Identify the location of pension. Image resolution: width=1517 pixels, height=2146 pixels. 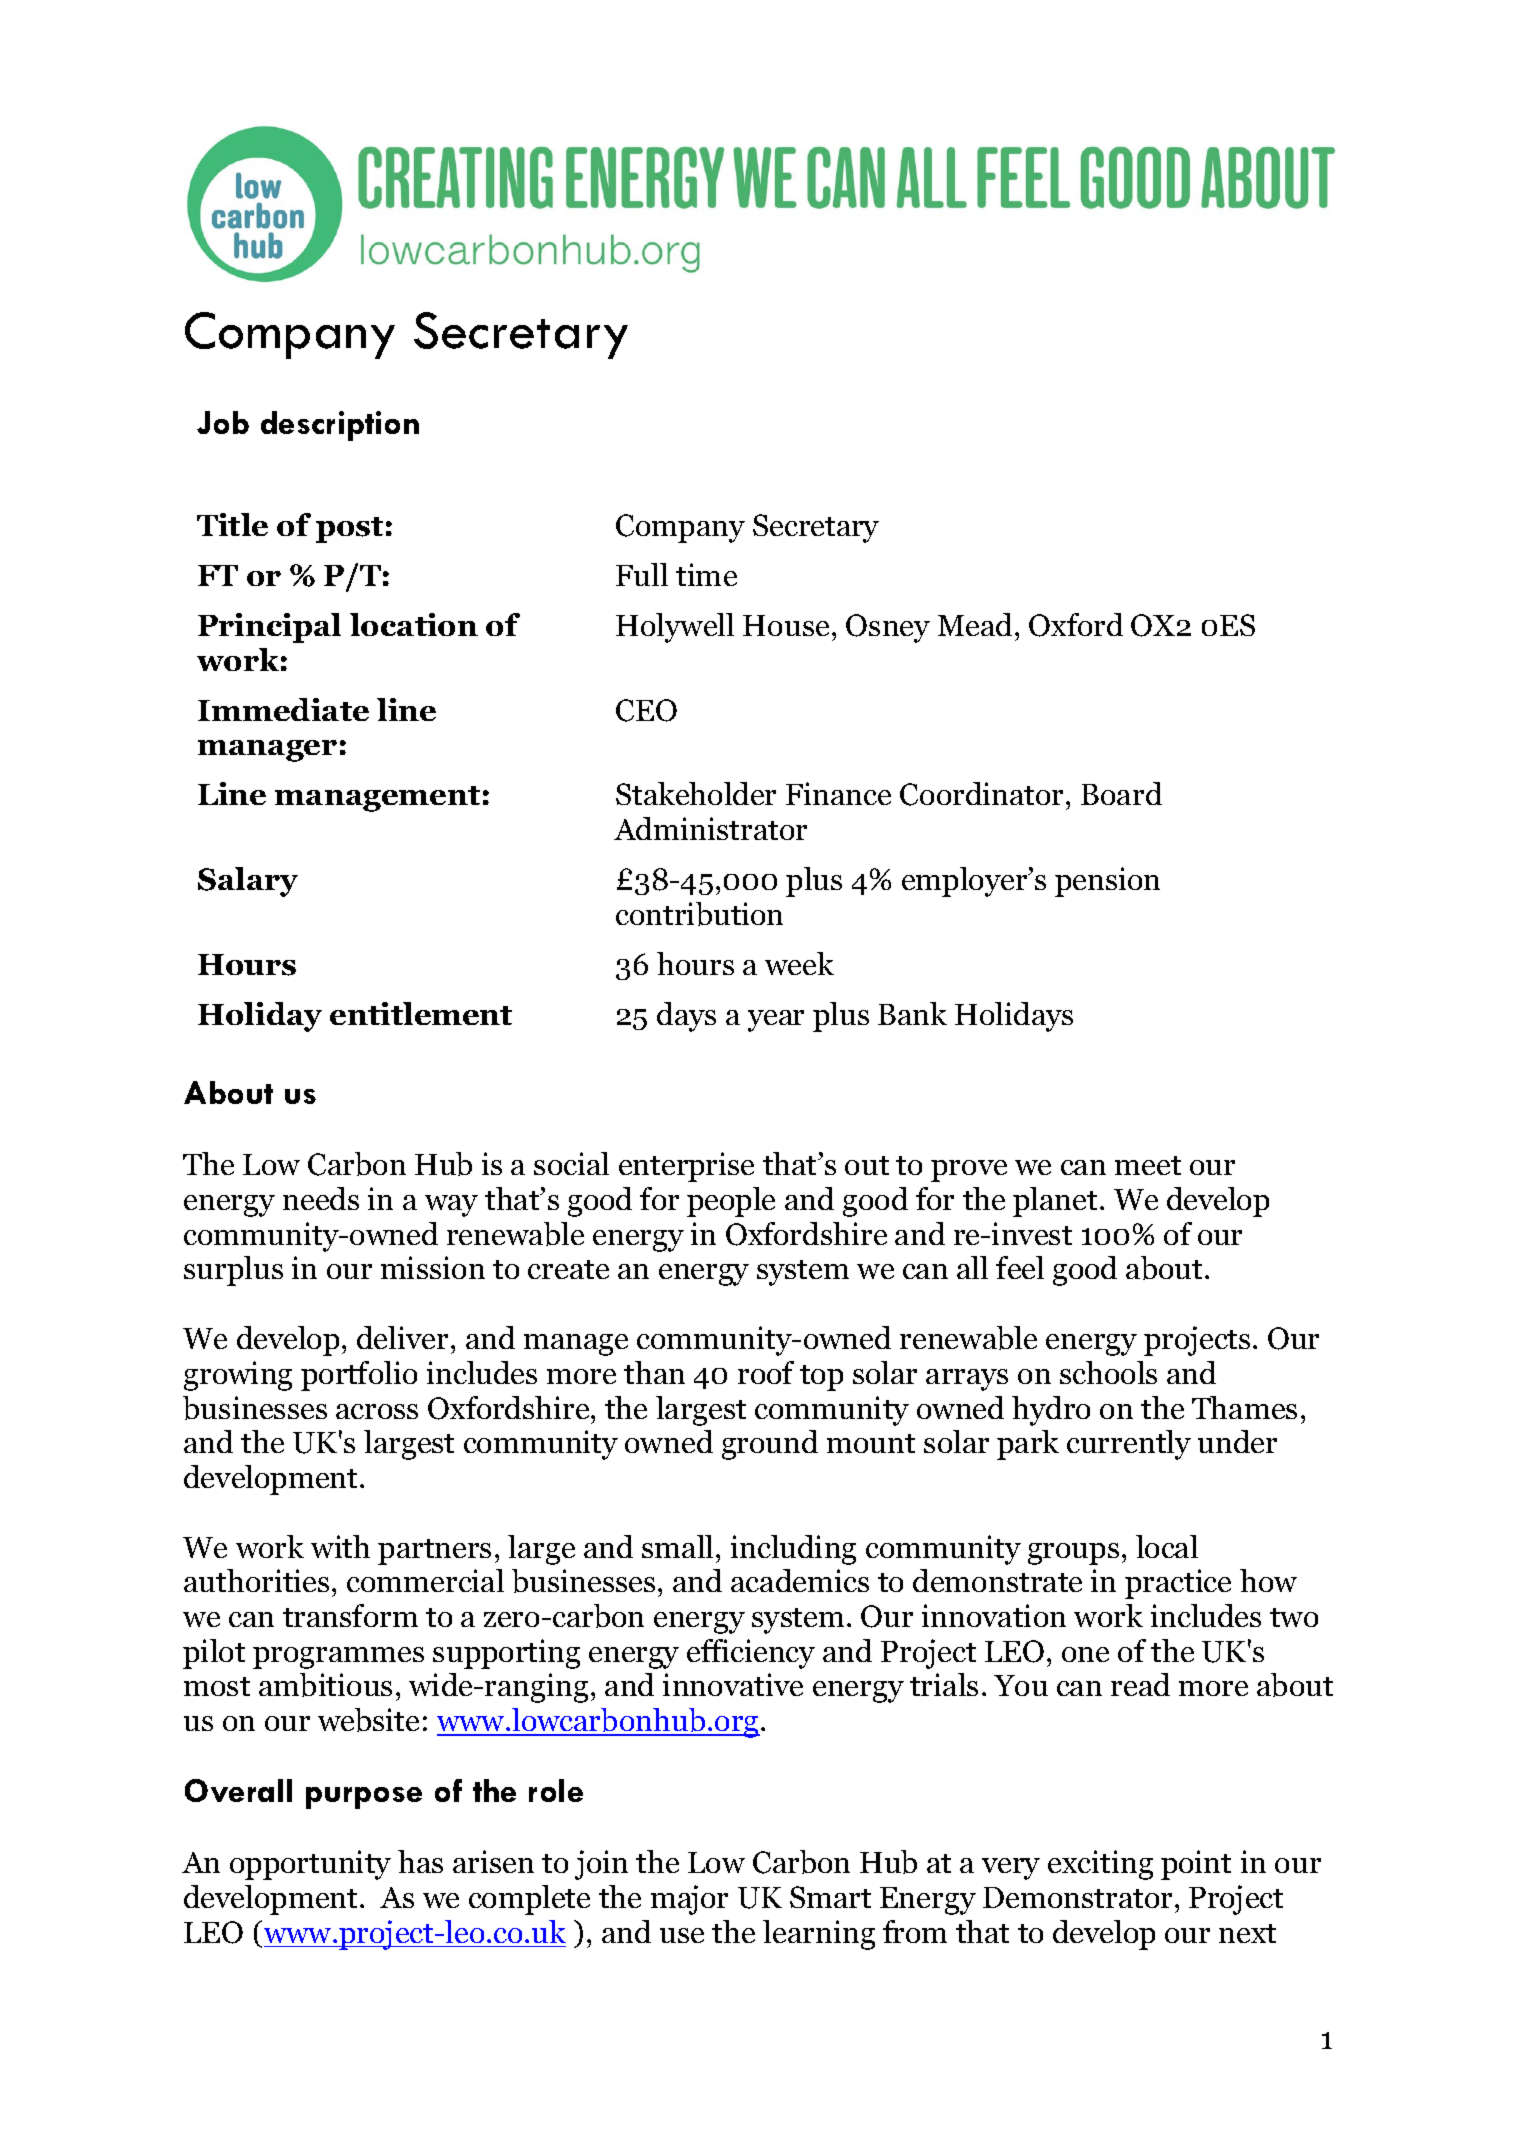
(1107, 882).
